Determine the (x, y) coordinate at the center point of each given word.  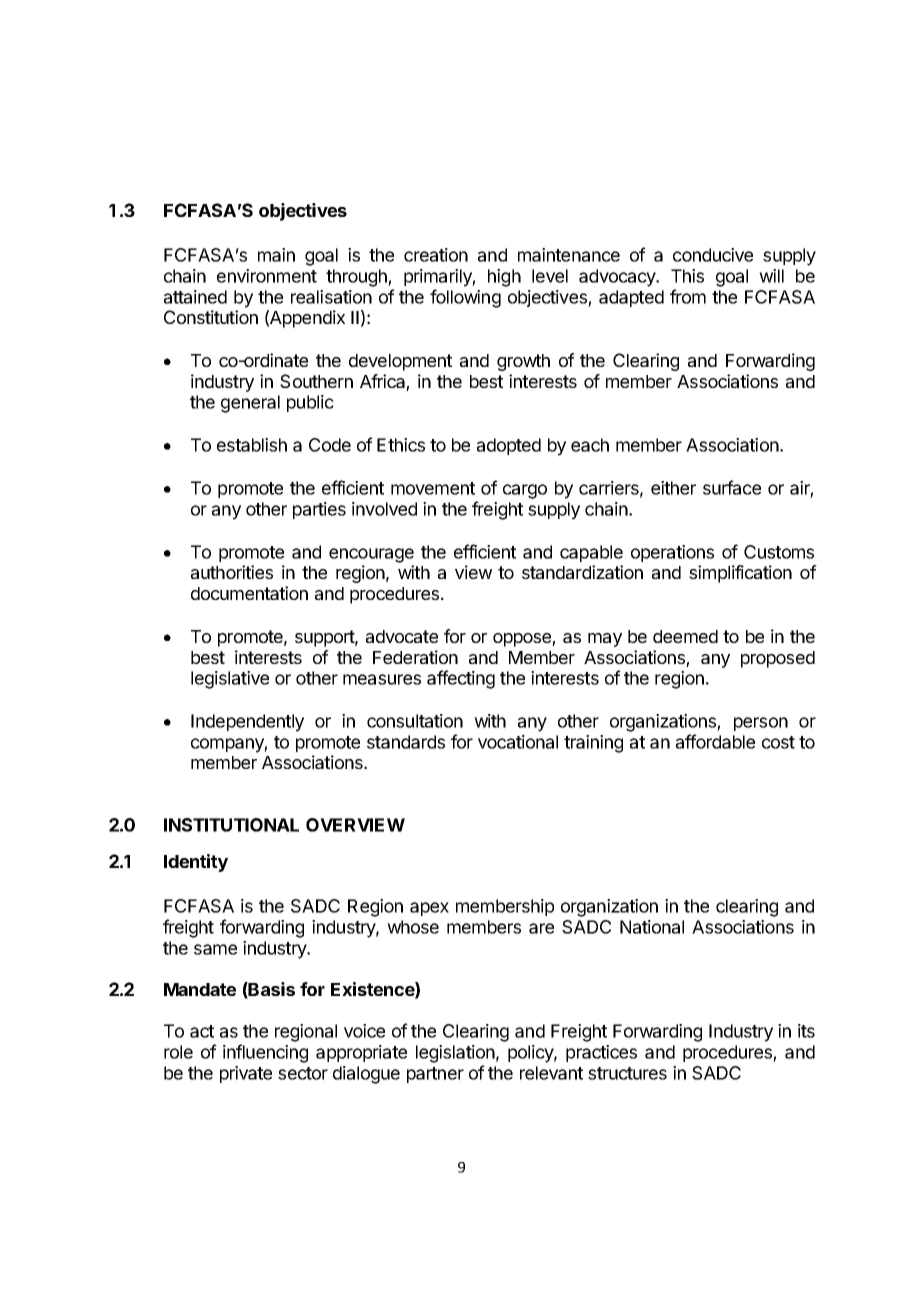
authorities (232, 572)
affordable (715, 741)
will (771, 276)
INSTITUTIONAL (231, 825)
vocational (518, 742)
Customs (779, 552)
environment (267, 276)
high (504, 278)
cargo (525, 491)
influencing (265, 1053)
